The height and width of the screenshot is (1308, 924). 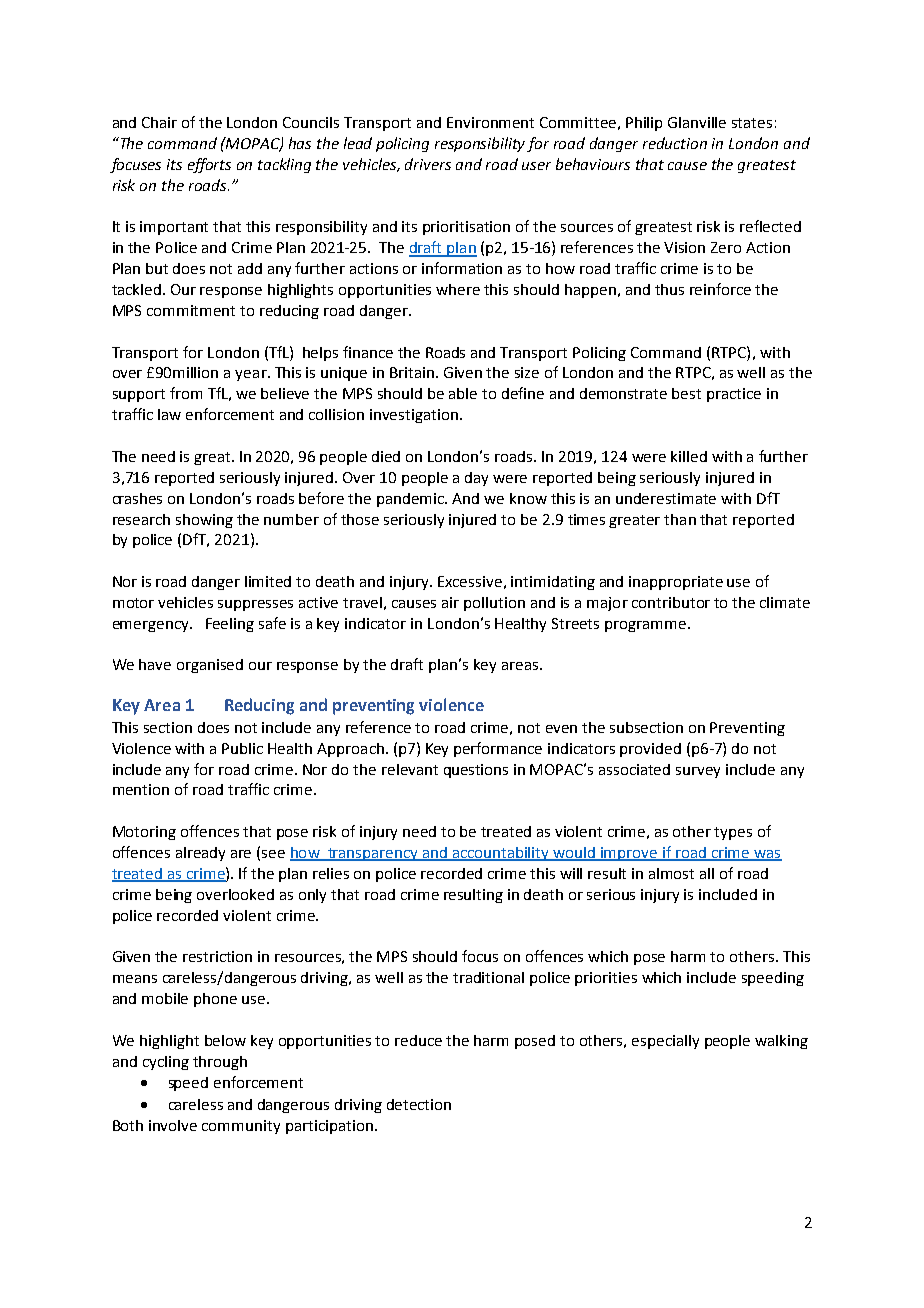 I want to click on reduction, so click(x=675, y=143).
